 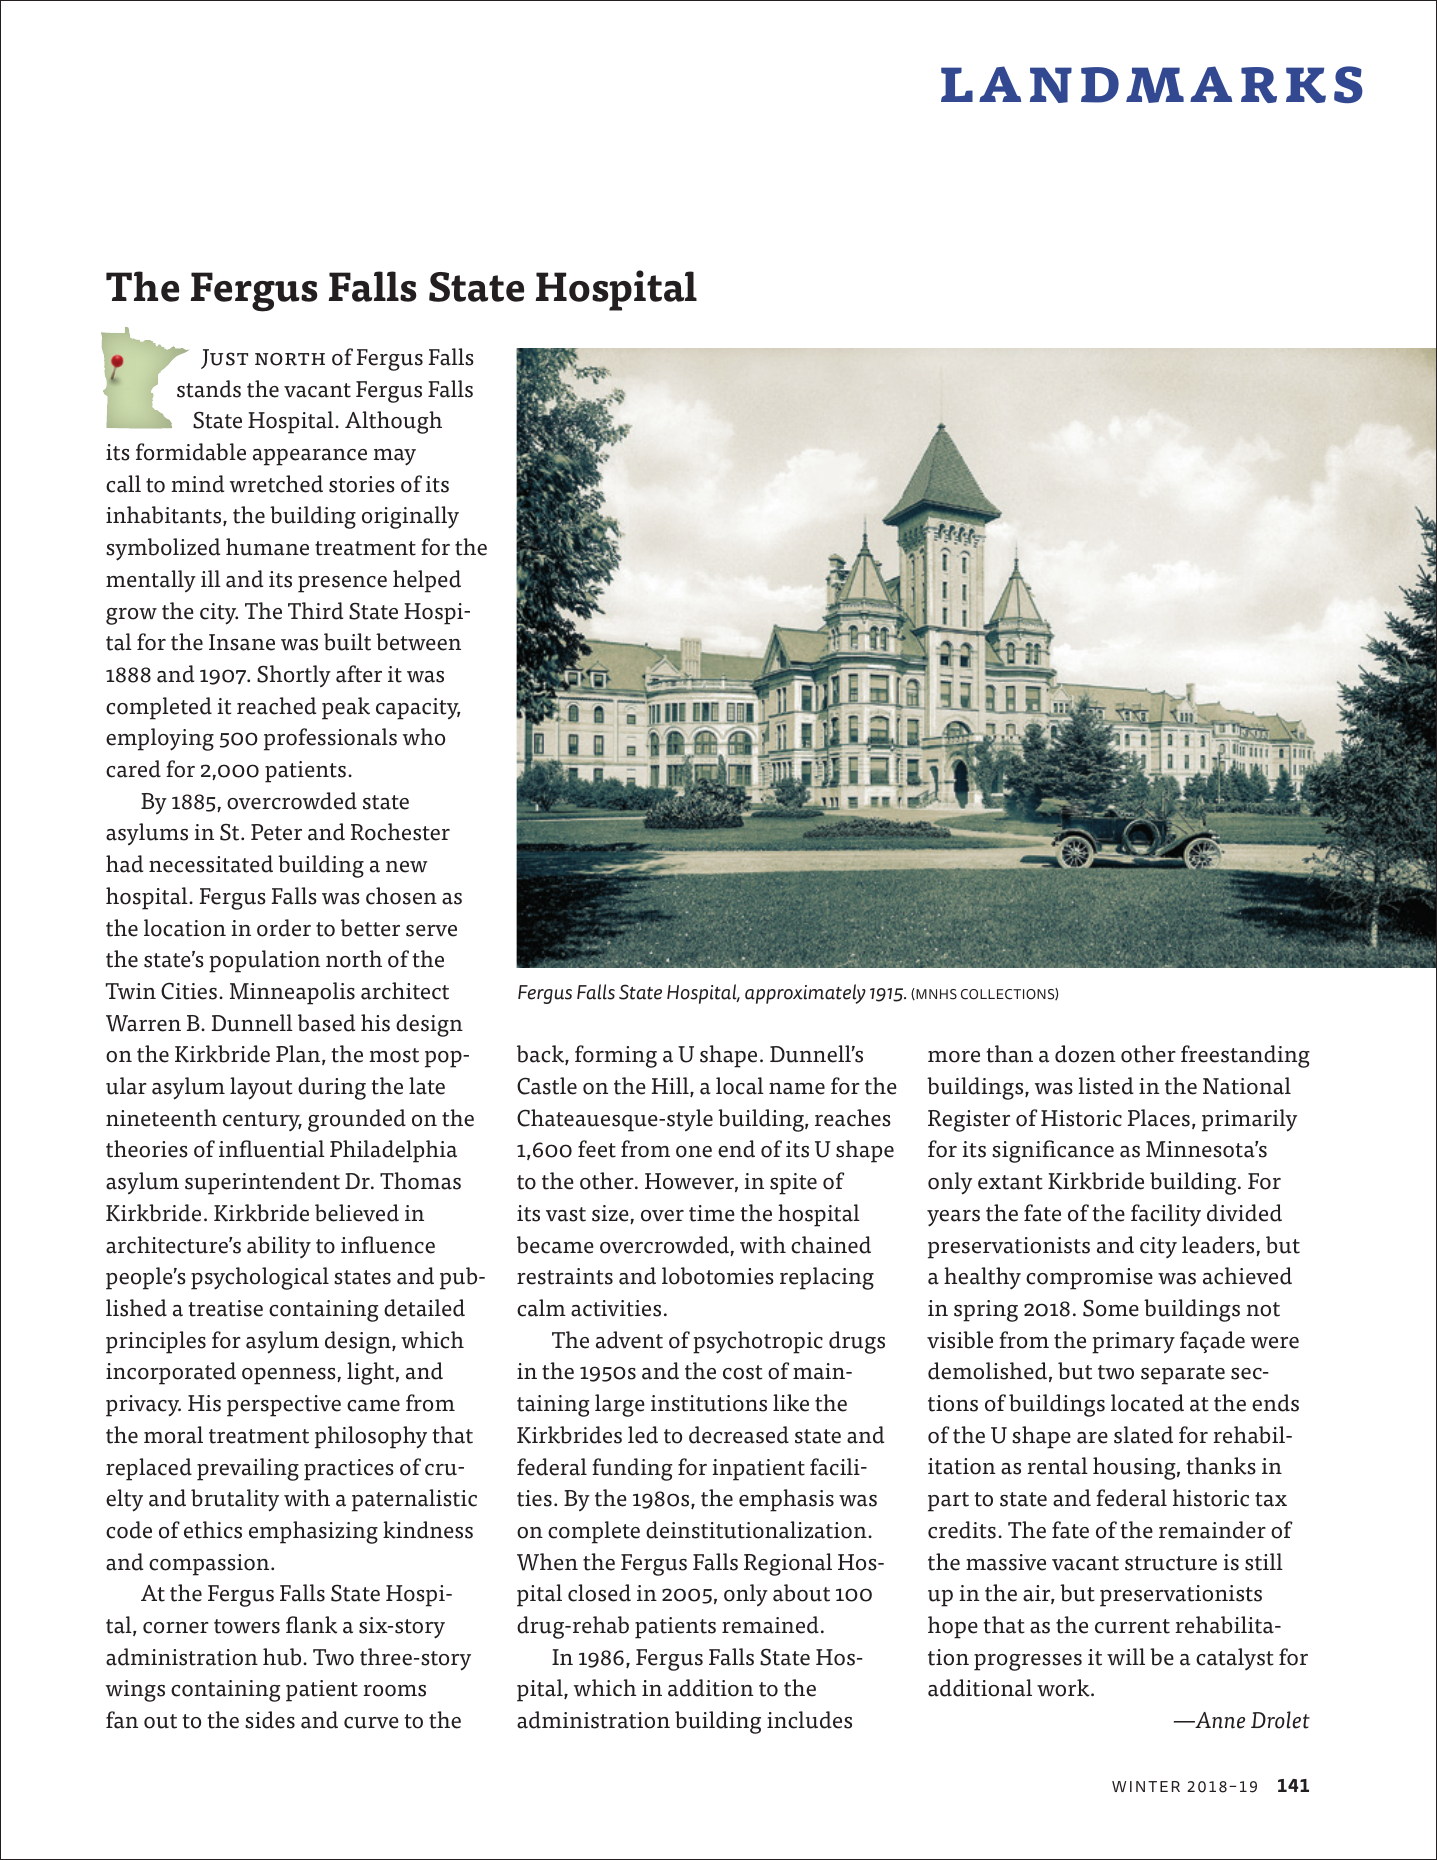 I want to click on originally, so click(x=410, y=517).
